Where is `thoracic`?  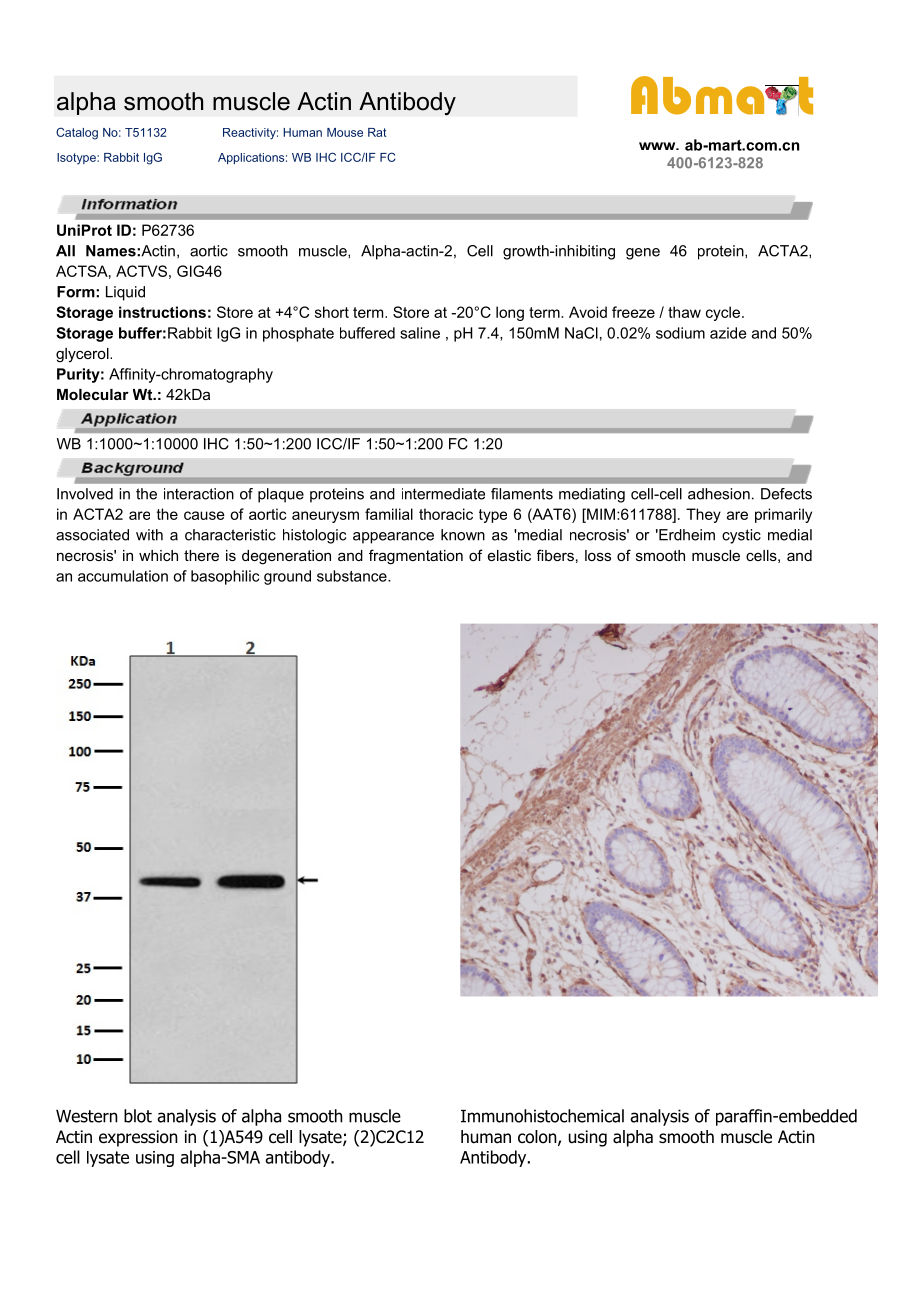
thoracic is located at coordinates (446, 514).
